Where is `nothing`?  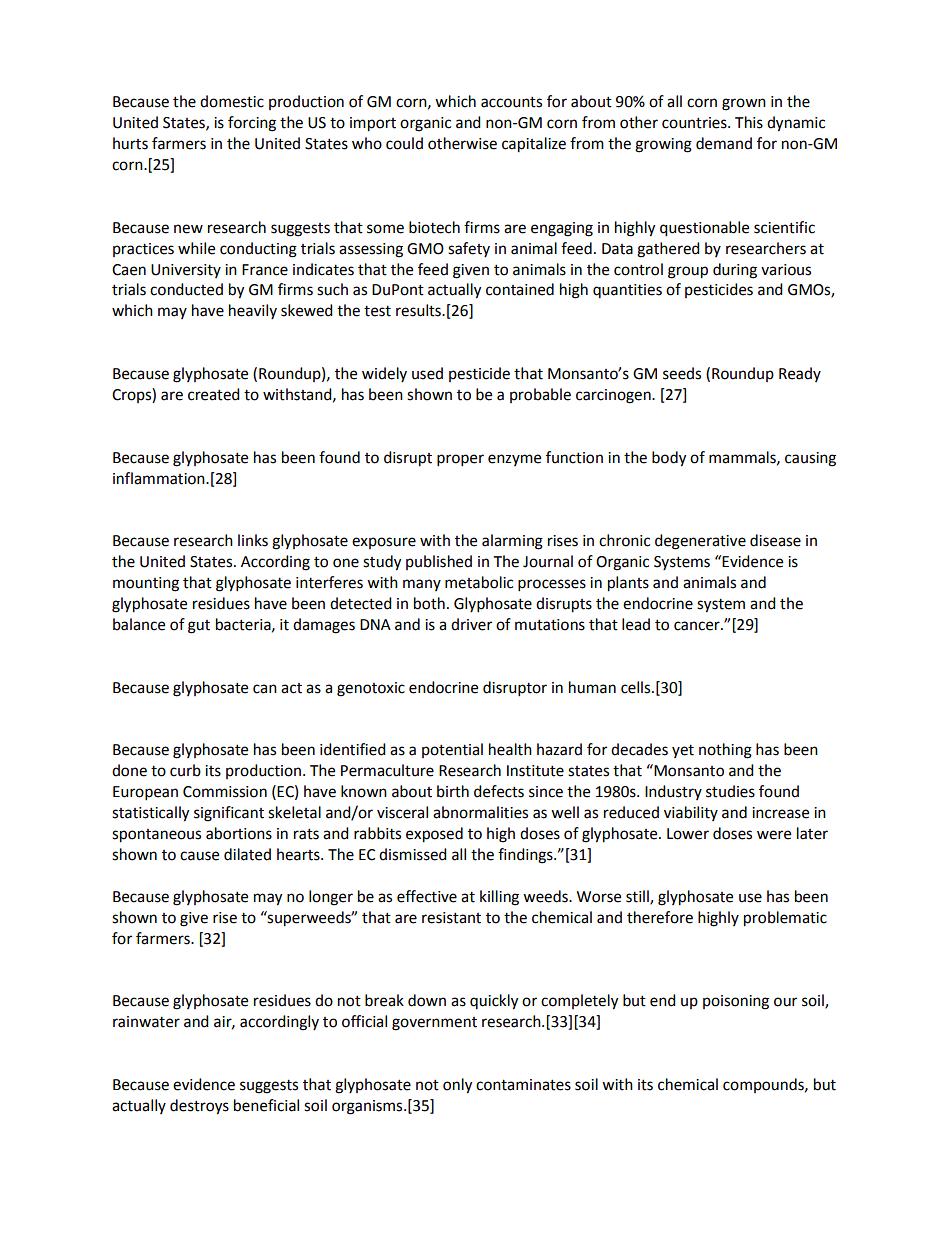
nothing is located at coordinates (725, 751).
